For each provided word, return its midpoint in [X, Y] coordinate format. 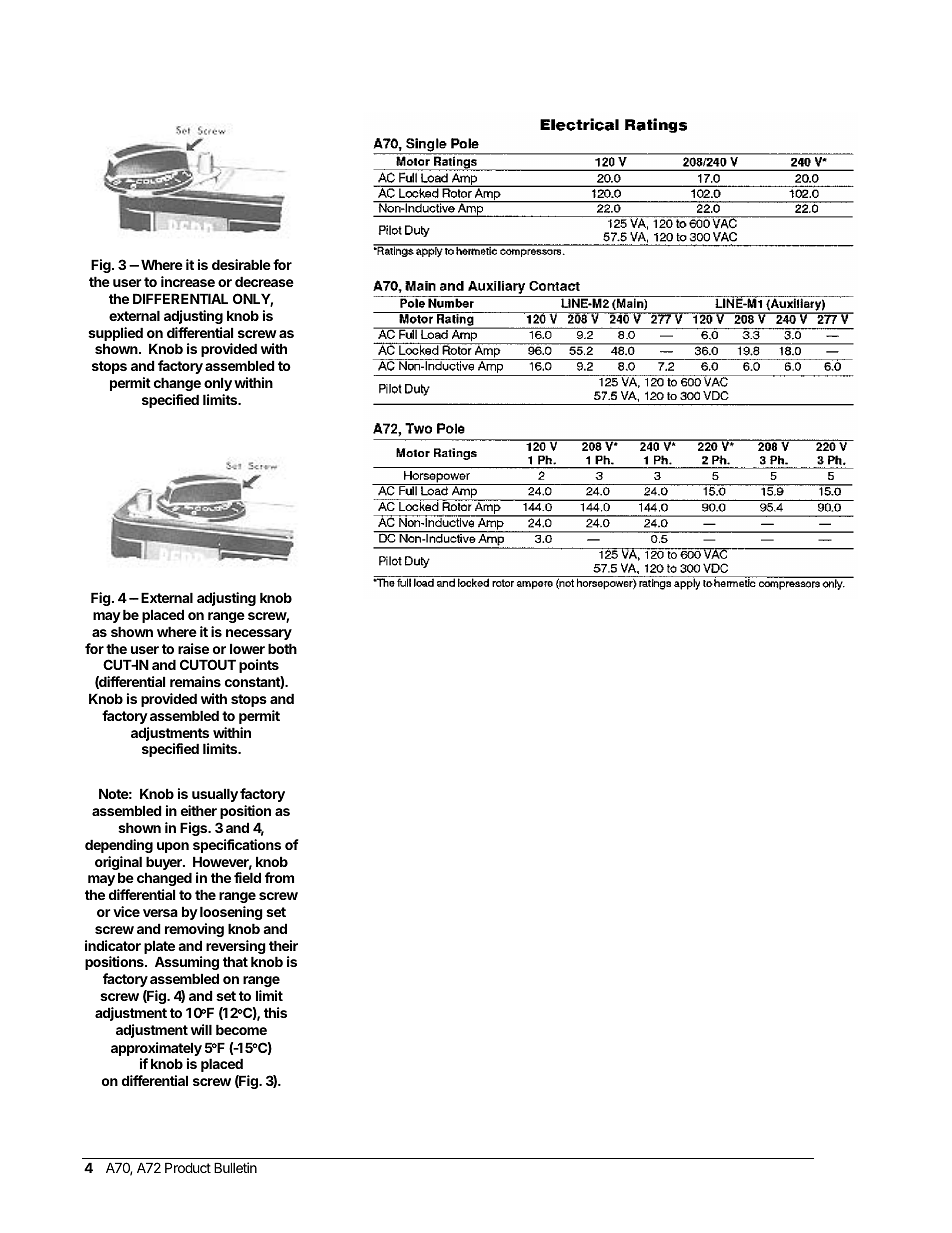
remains [195, 681]
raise [193, 648]
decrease [264, 281]
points [259, 666]
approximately [156, 1050]
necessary [259, 634]
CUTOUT [208, 664]
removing [194, 930]
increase [188, 281]
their [283, 945]
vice [126, 911]
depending [119, 846]
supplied [115, 335]
